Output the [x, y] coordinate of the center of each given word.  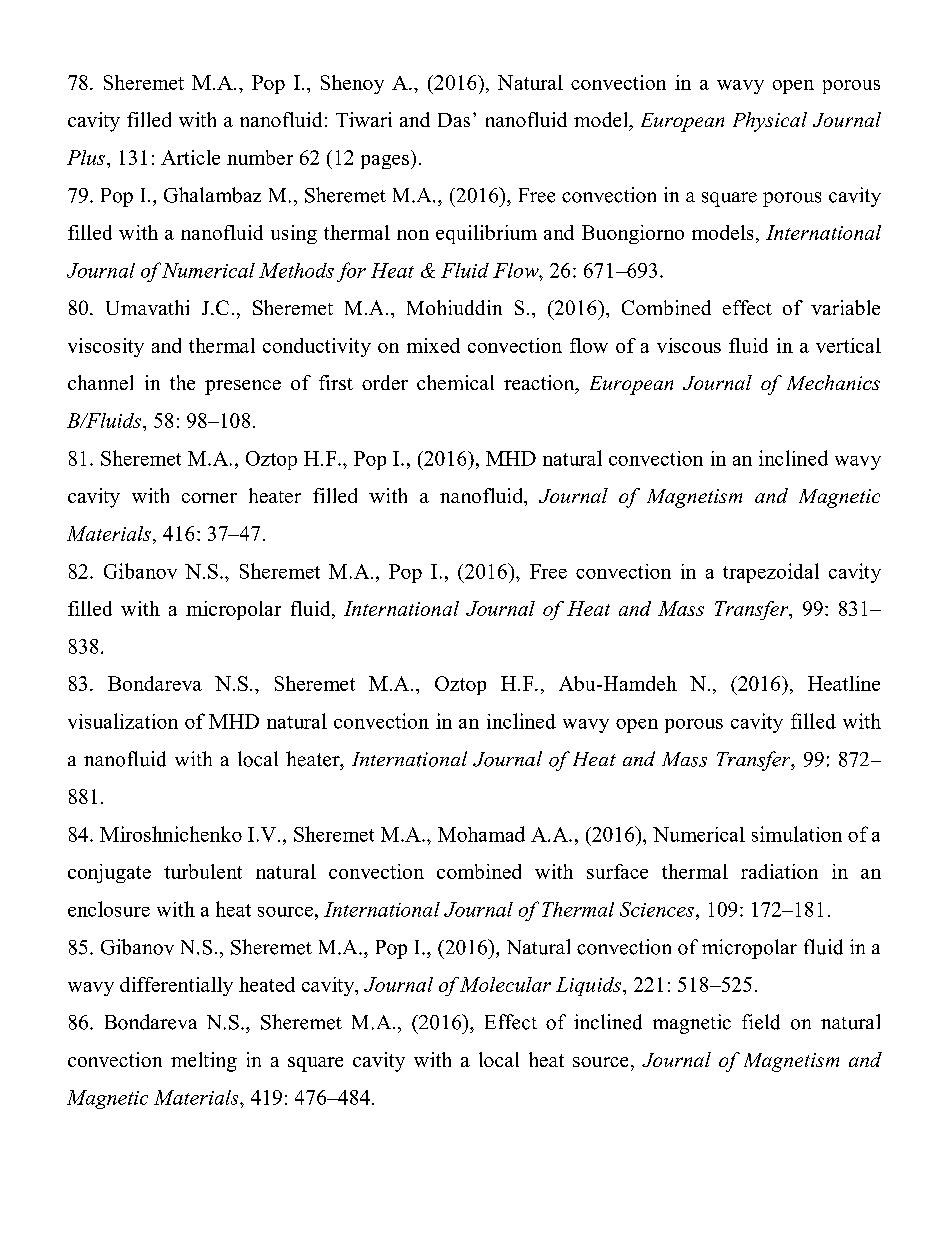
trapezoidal [771, 573]
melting [204, 1062]
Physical [770, 122]
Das [454, 120]
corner [209, 498]
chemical [455, 382]
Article [190, 157]
